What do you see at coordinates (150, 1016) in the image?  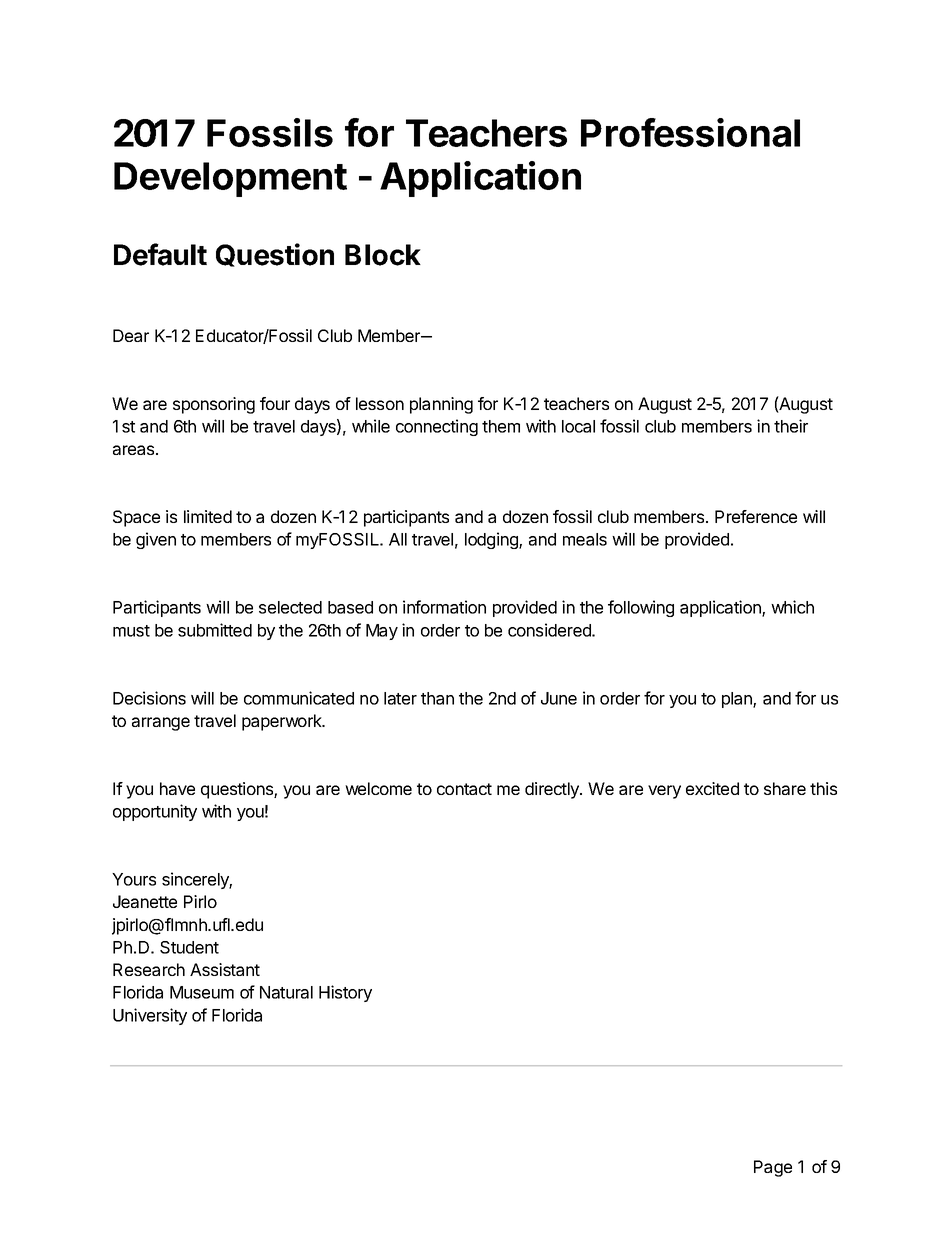 I see `University` at bounding box center [150, 1016].
